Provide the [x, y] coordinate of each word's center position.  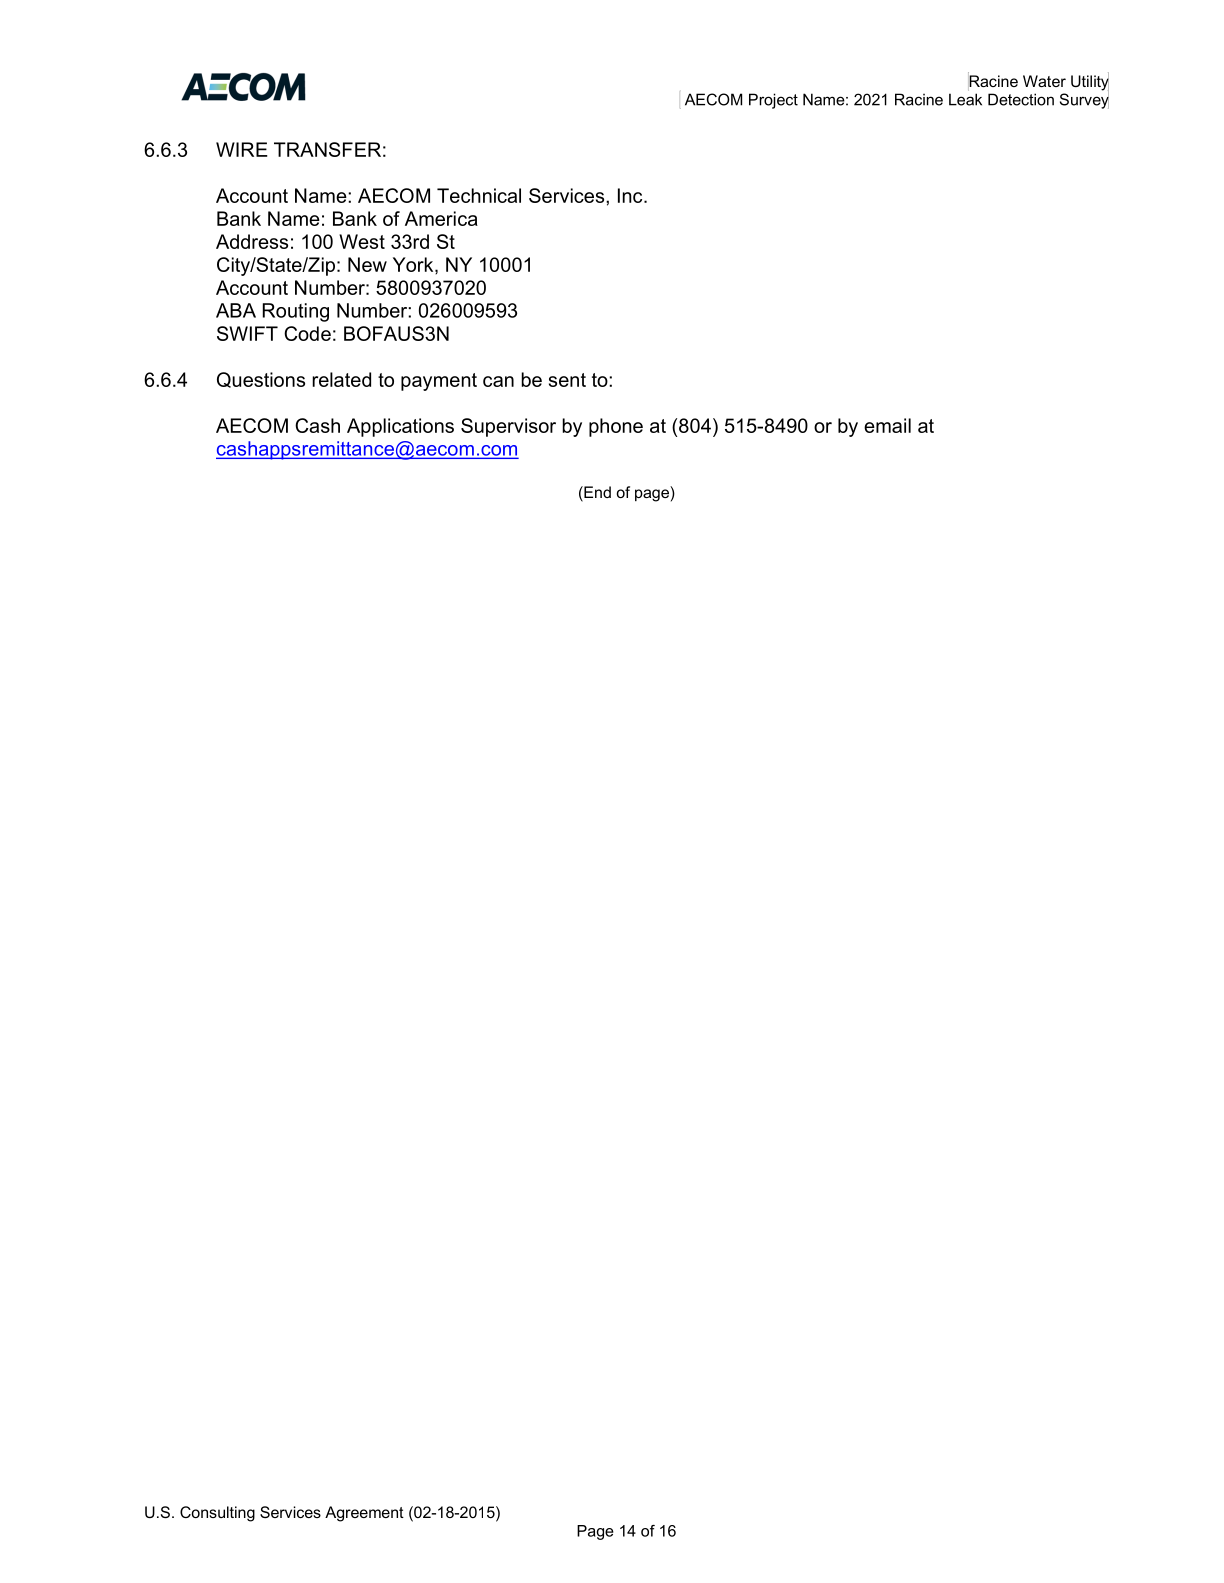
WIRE [242, 149]
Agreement [364, 1514]
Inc [631, 195]
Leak [965, 99]
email [887, 425]
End [596, 493]
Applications [400, 427]
